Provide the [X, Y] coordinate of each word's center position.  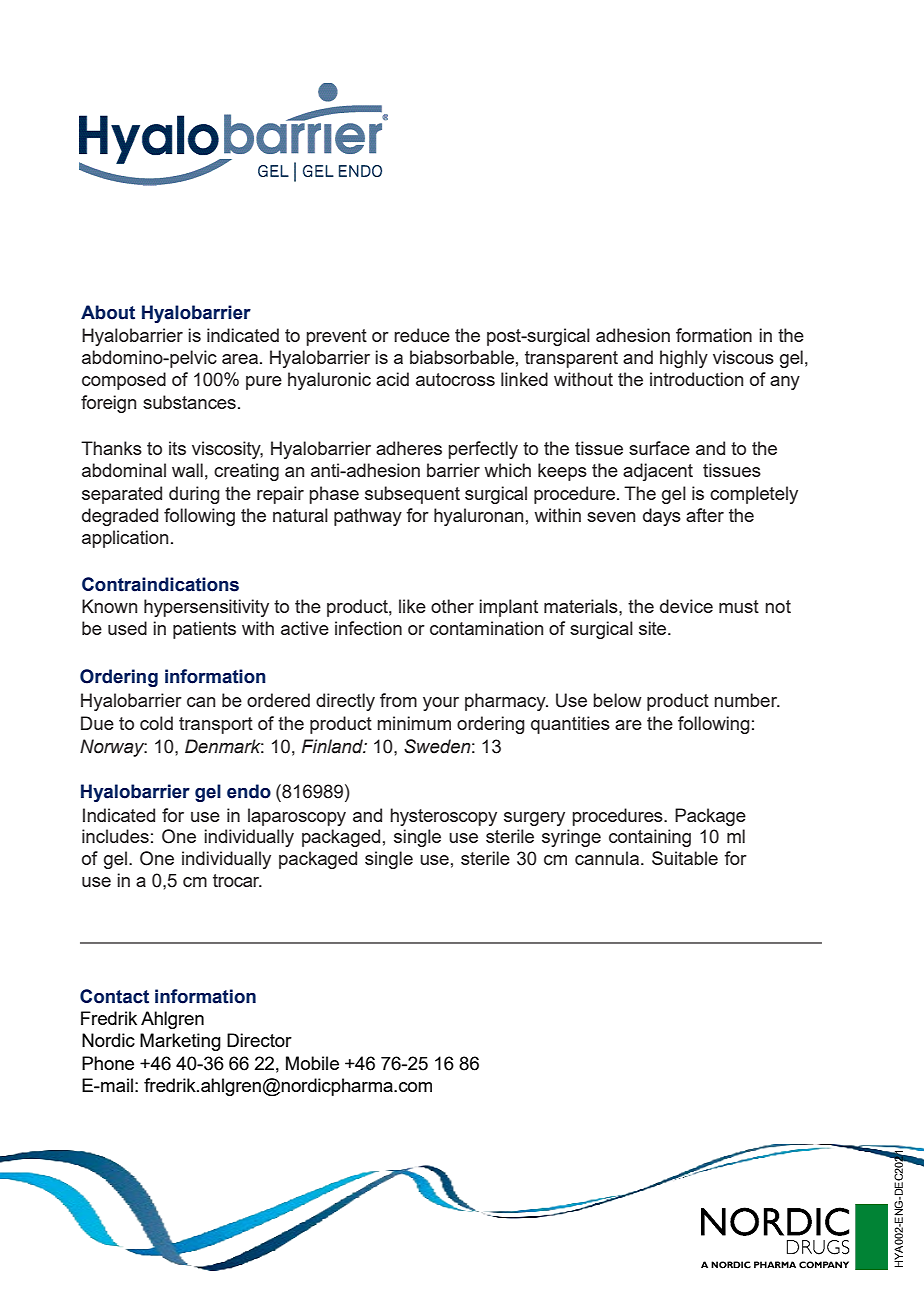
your [441, 704]
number [747, 700]
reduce [422, 335]
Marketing [180, 1042]
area [240, 359]
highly [684, 359]
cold [156, 723]
